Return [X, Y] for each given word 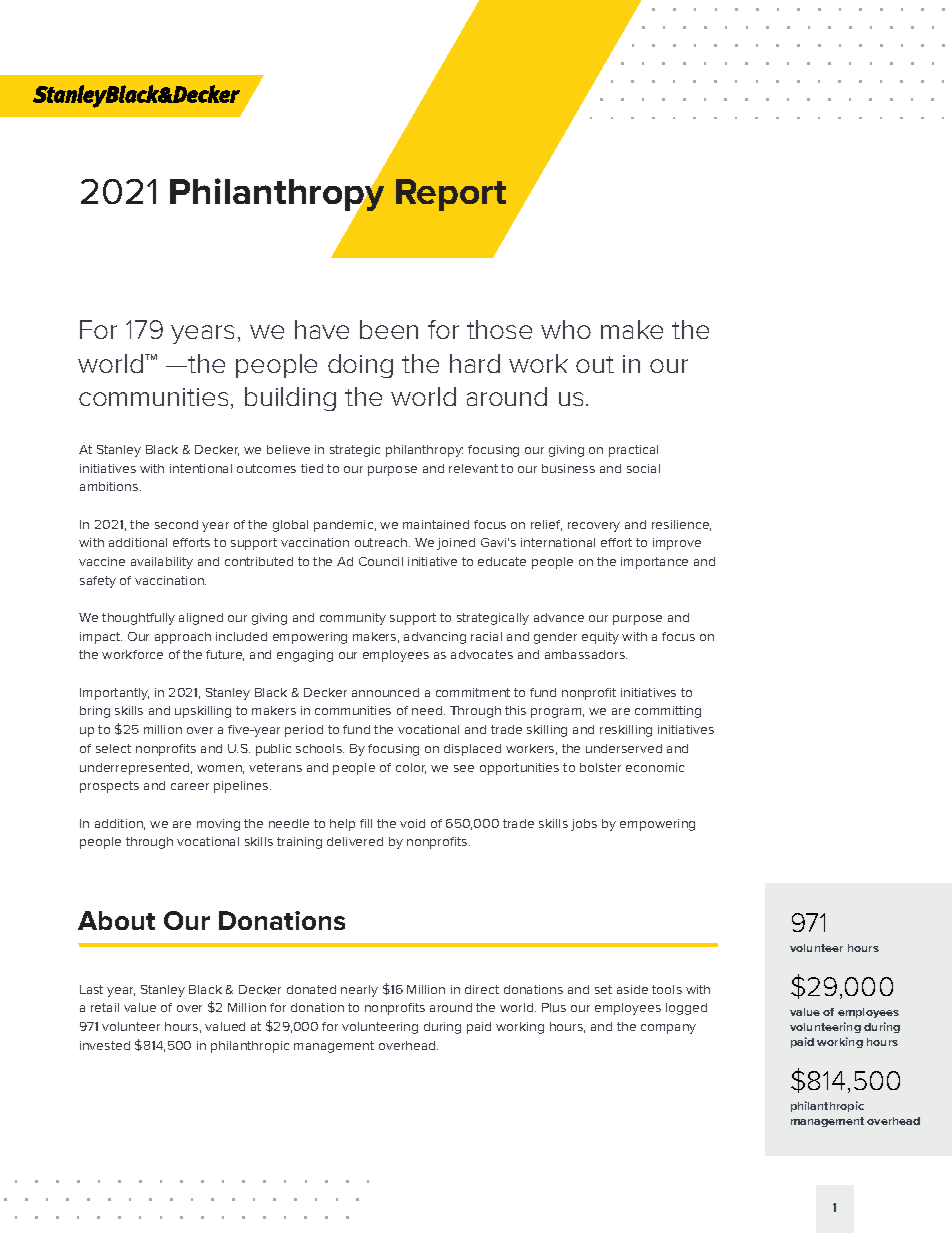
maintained [436, 524]
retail [105, 1007]
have [322, 329]
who [566, 329]
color [411, 768]
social [643, 468]
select [113, 748]
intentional [201, 468]
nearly [359, 991]
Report [451, 195]
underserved [624, 748]
